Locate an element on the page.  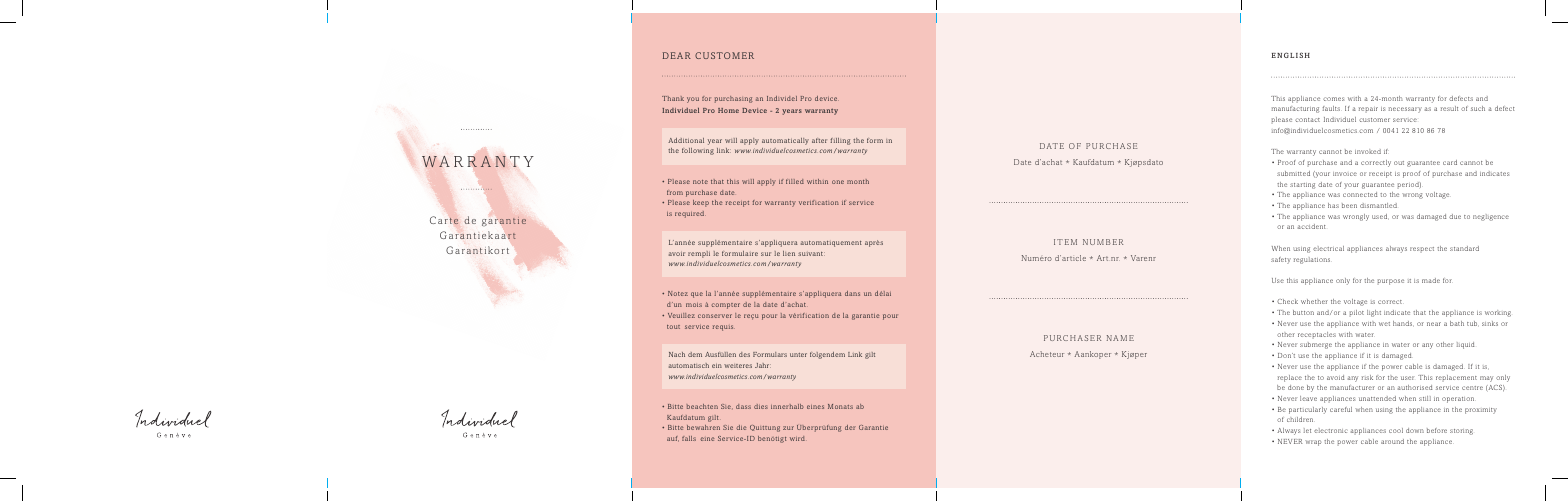
compter is located at coordinates (725, 306).
